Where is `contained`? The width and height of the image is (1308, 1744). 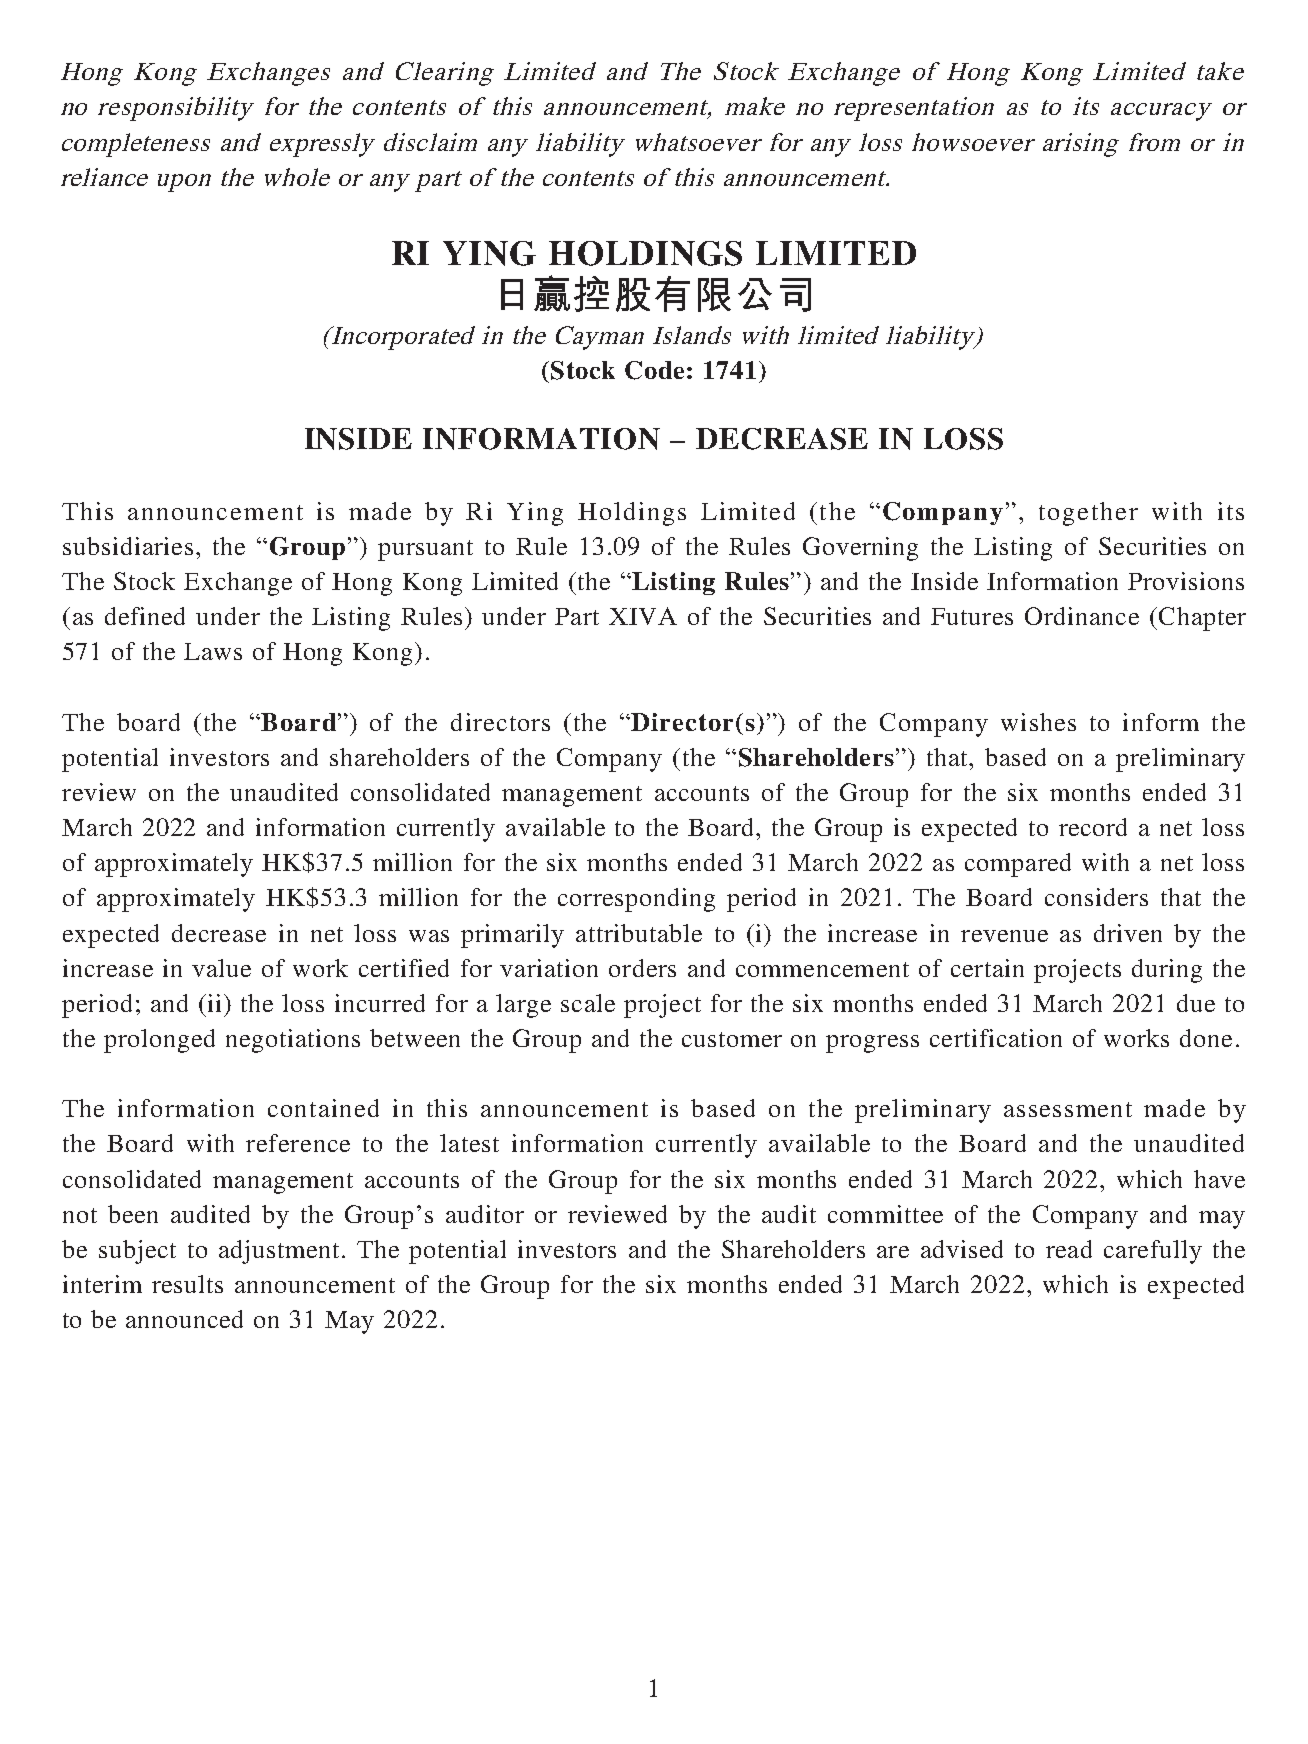 contained is located at coordinates (323, 1108).
